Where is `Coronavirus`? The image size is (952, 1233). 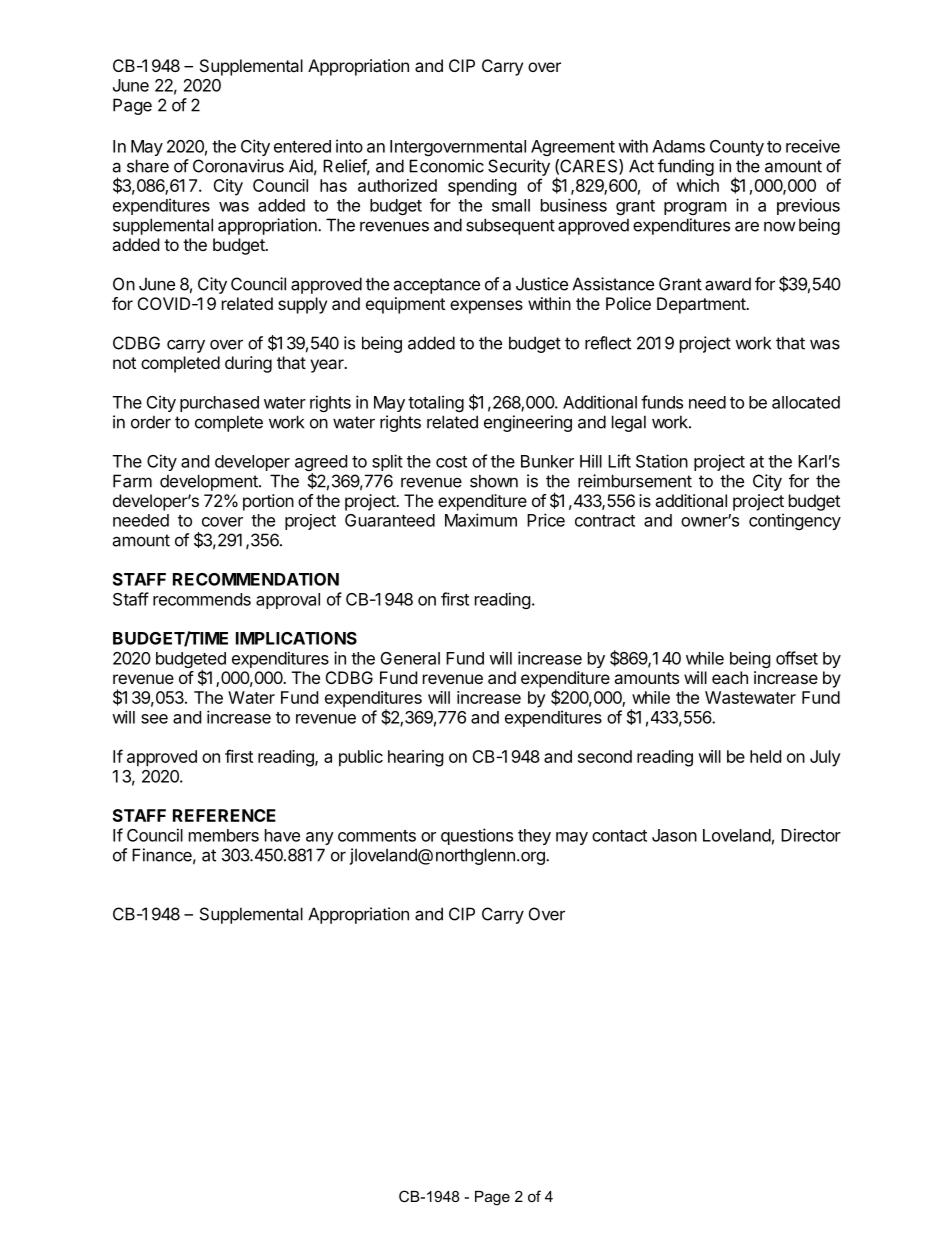
Coronavirus is located at coordinates (238, 166).
